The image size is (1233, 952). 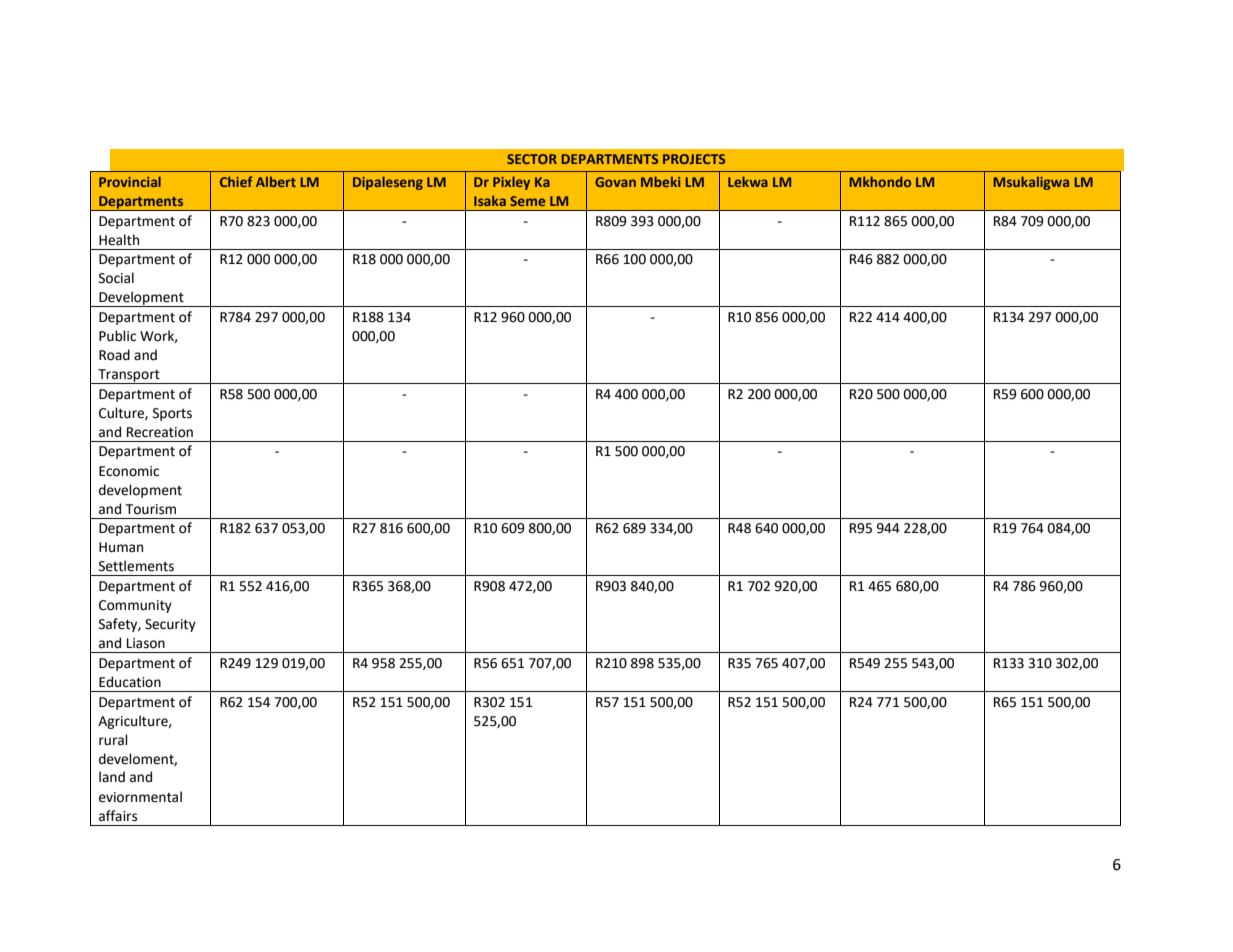 What do you see at coordinates (136, 566) in the screenshot?
I see `Settlements` at bounding box center [136, 566].
